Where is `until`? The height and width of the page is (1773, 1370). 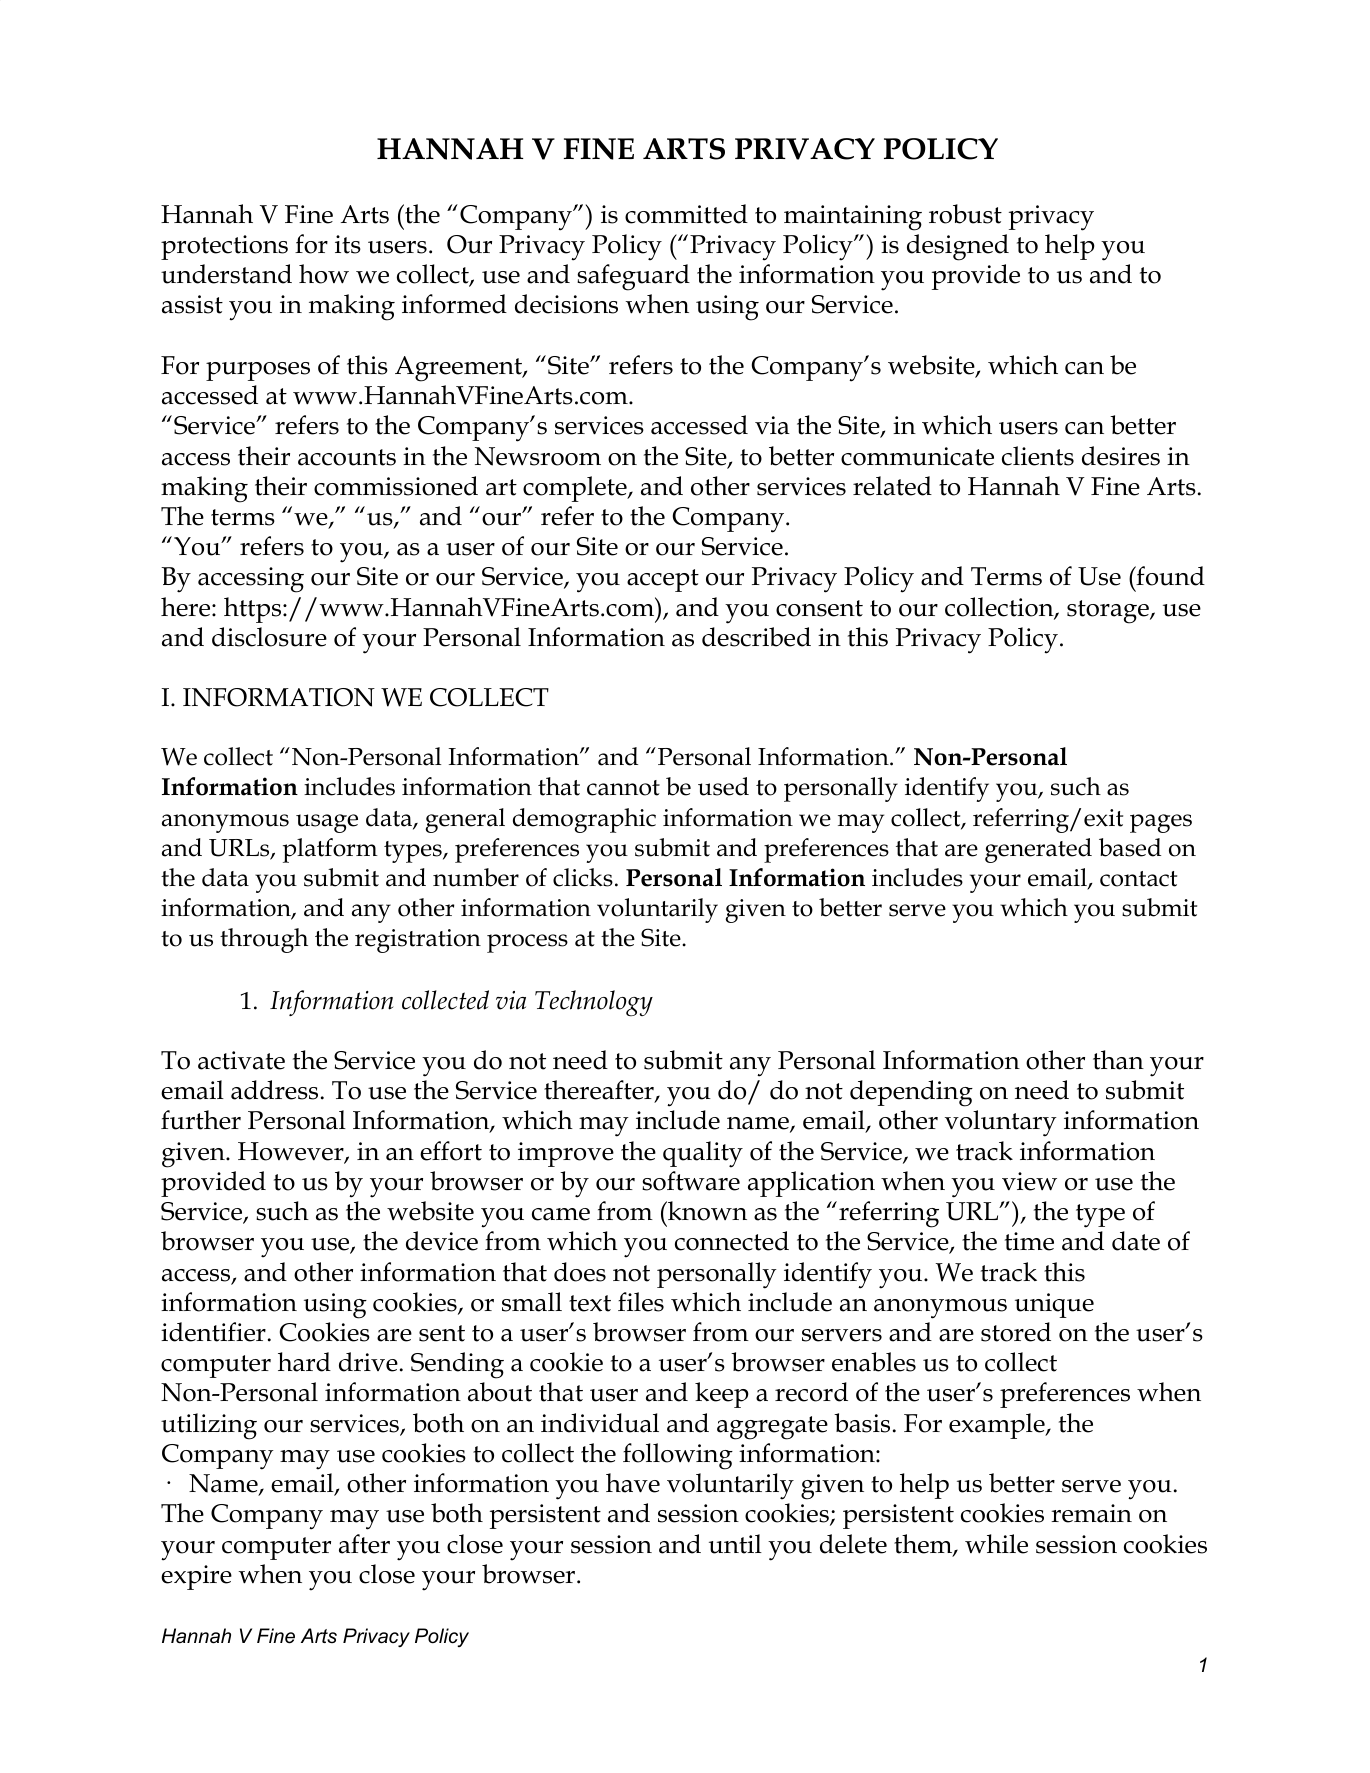 until is located at coordinates (735, 1544).
